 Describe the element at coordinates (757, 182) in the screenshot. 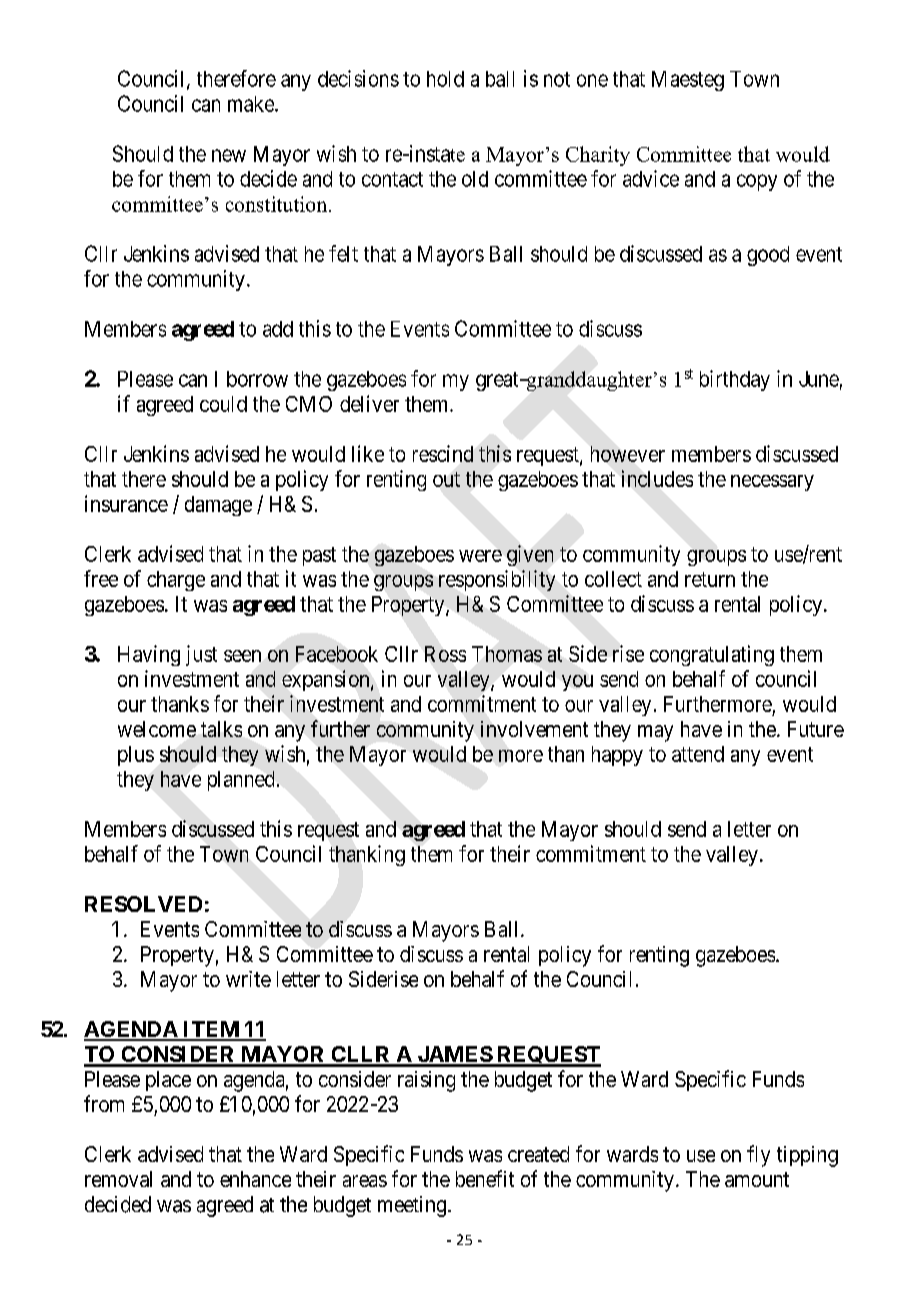

I see `copy` at that location.
